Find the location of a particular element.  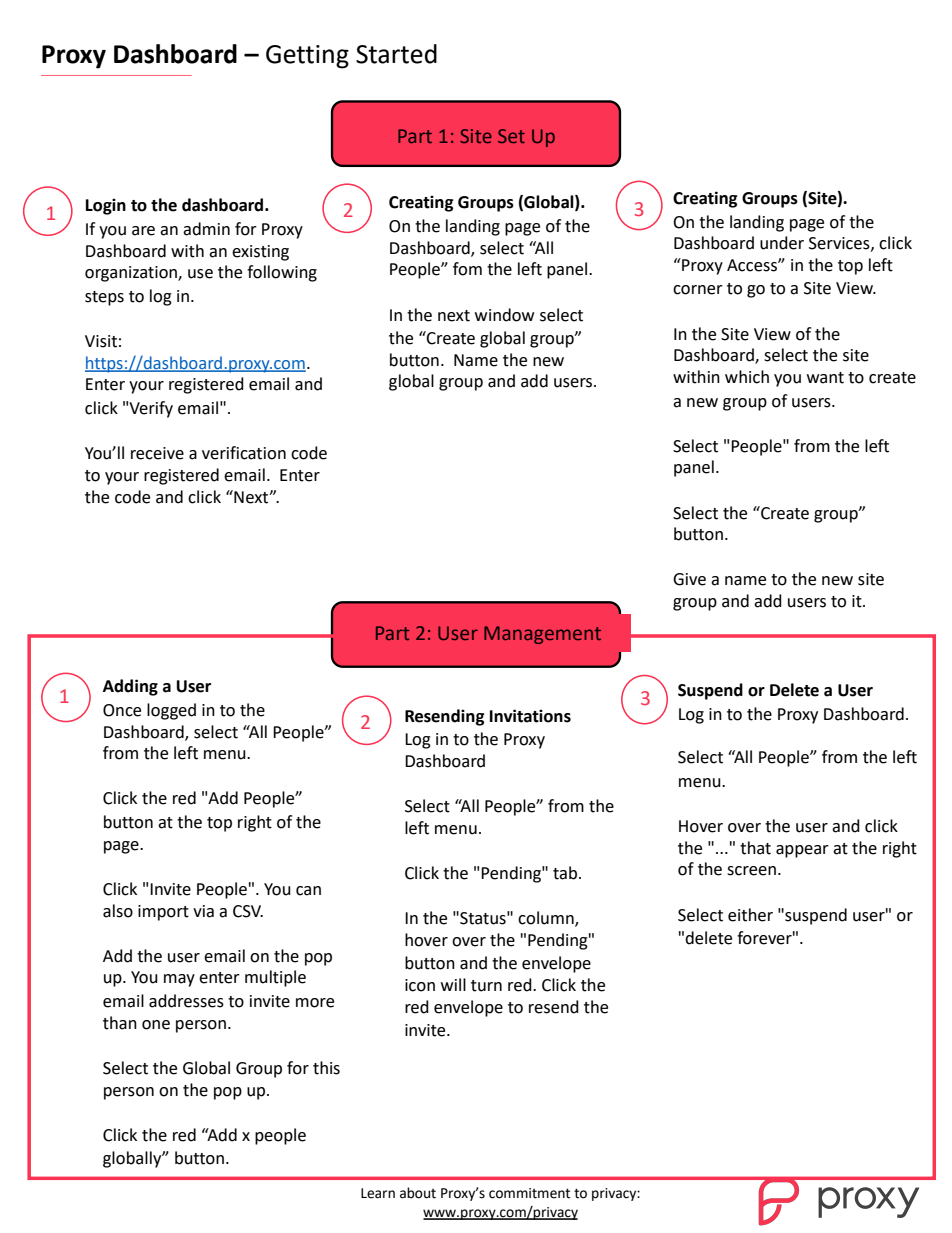

Invitations is located at coordinates (530, 716).
